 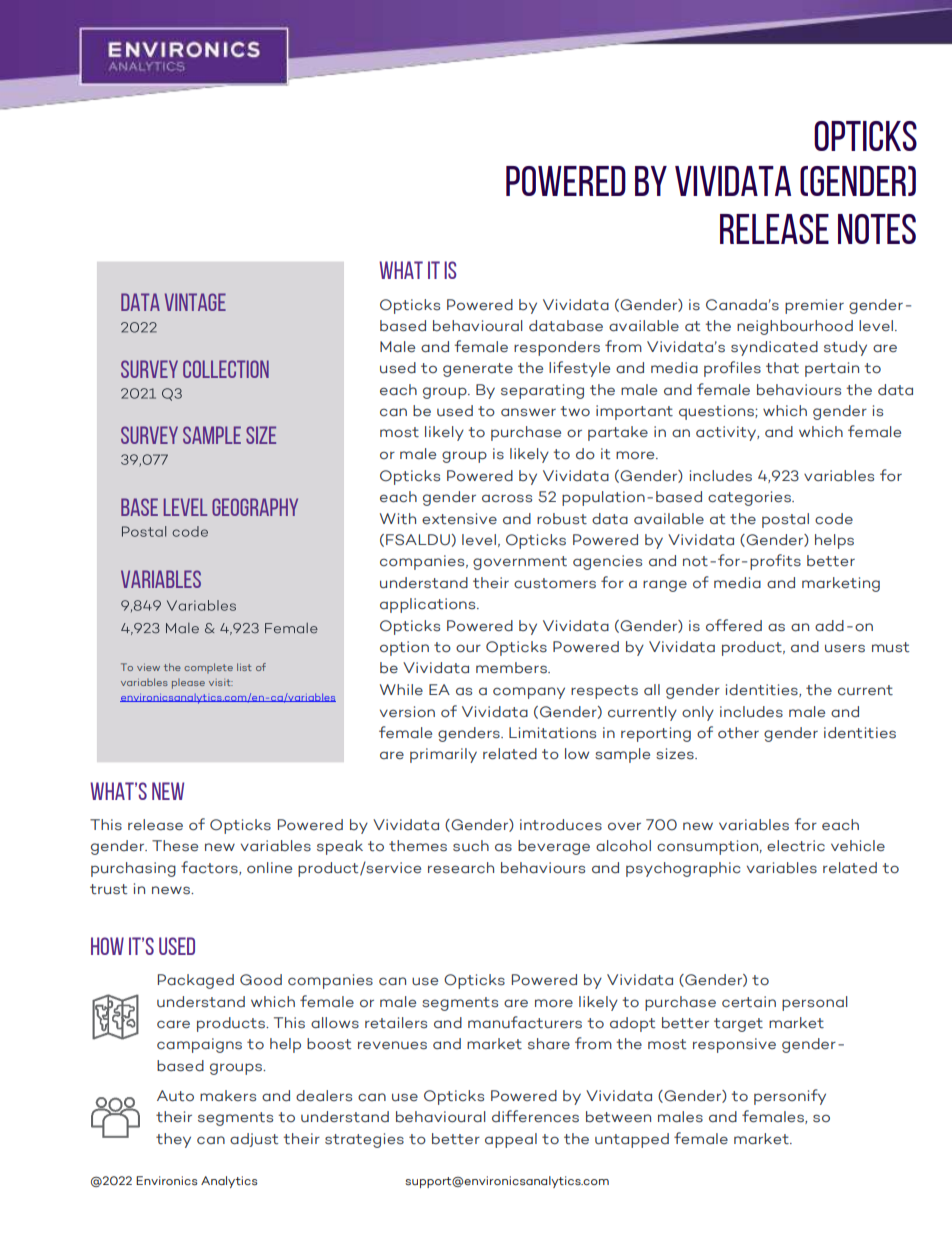 I want to click on responders, so click(x=557, y=348).
